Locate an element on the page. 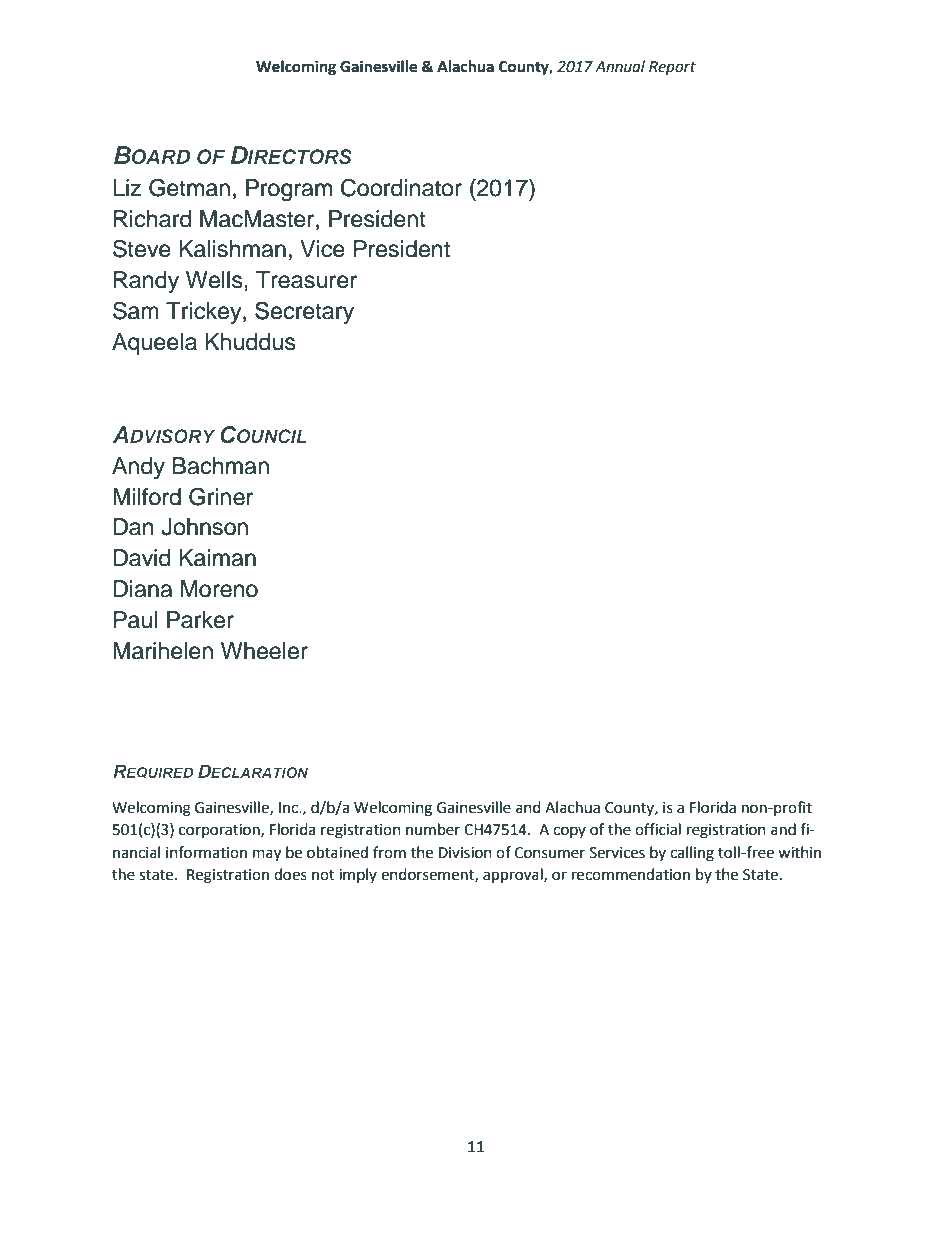 This document has height=1233, width=952. Annual is located at coordinates (620, 66).
